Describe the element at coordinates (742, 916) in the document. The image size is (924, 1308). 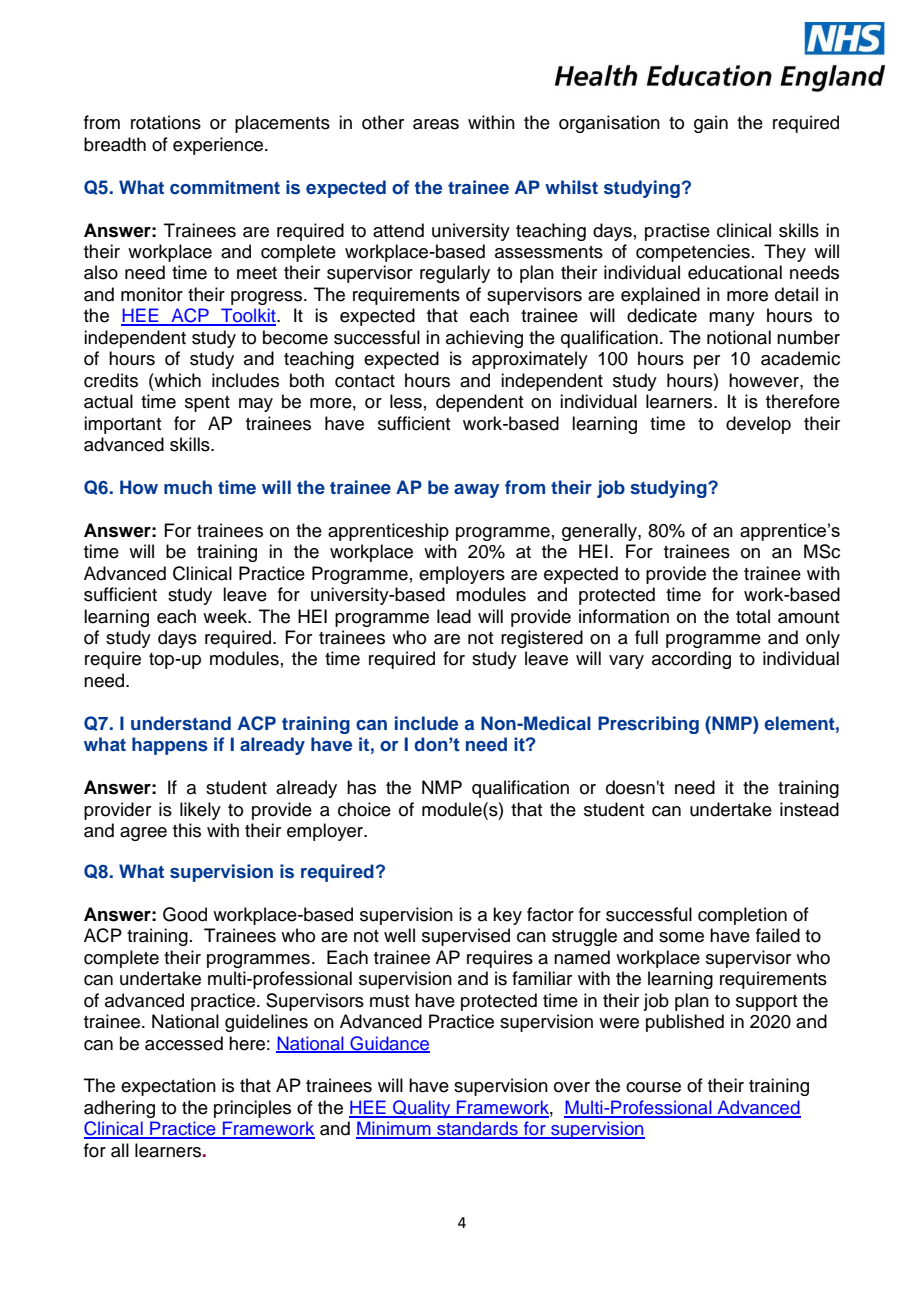
I see `completion` at that location.
